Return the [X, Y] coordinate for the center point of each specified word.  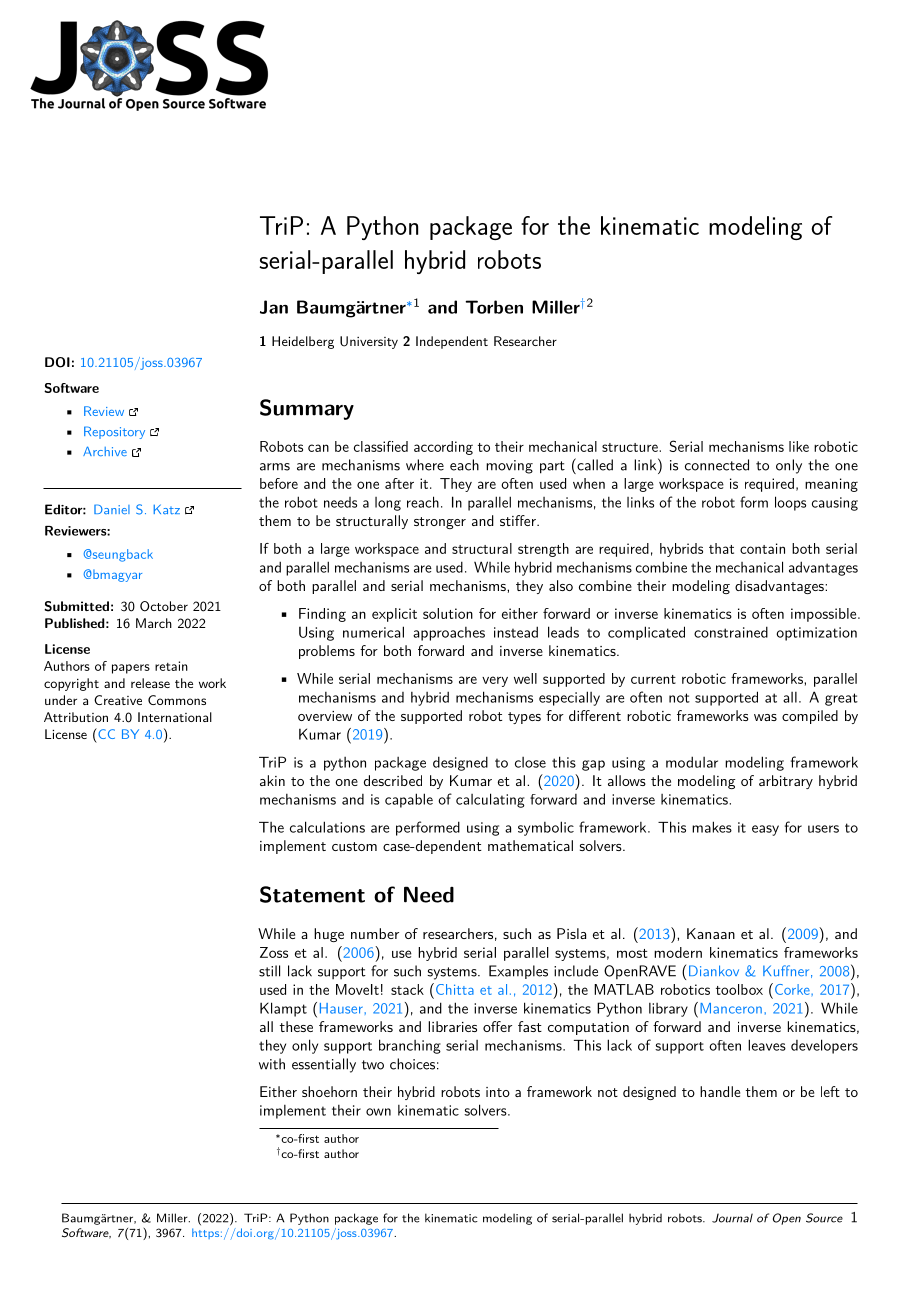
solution [448, 613]
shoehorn [329, 1091]
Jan [274, 307]
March [154, 623]
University [369, 342]
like [799, 446]
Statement [312, 894]
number [375, 933]
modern [678, 952]
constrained [731, 632]
